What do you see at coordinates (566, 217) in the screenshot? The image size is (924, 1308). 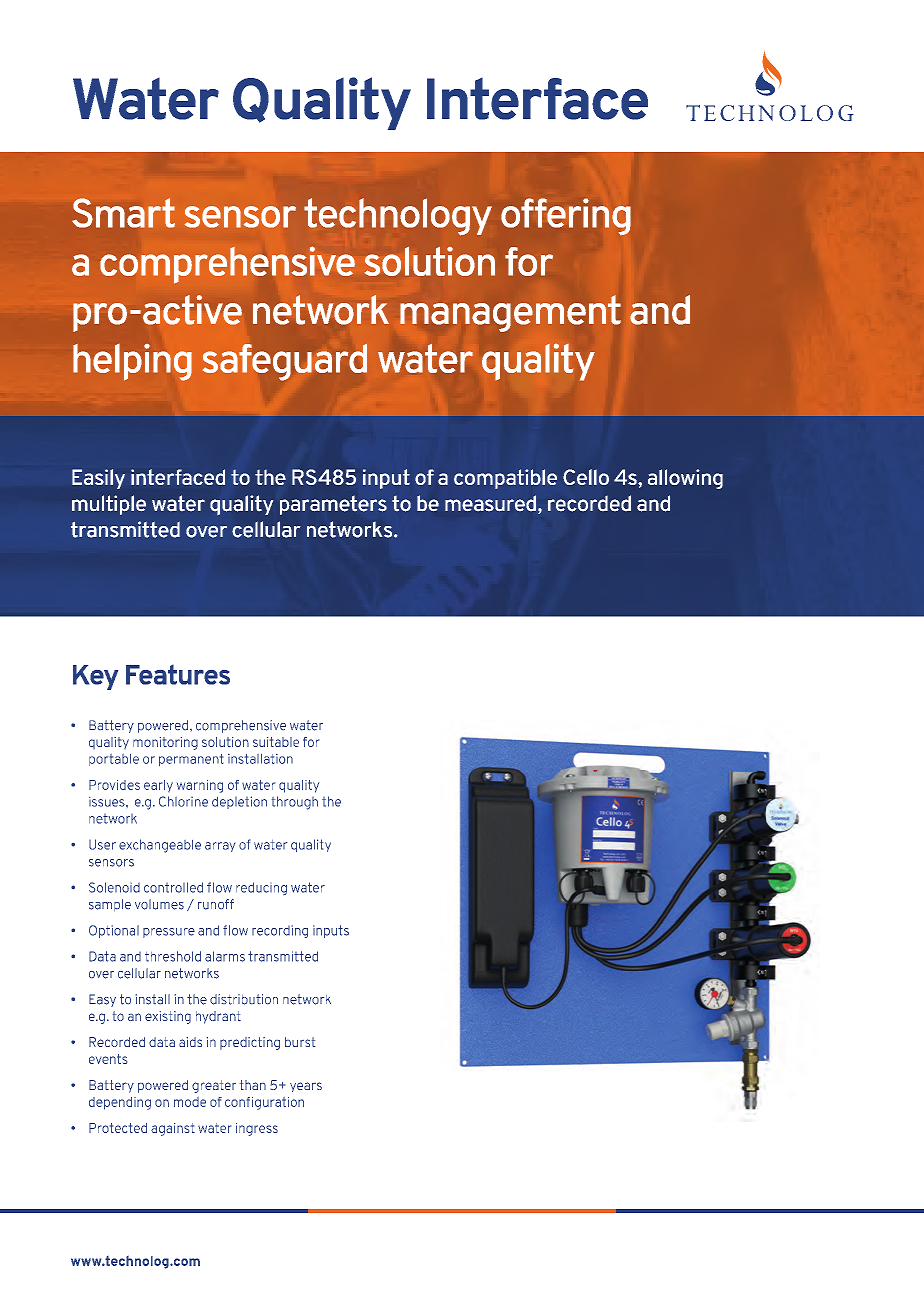 I see `offering` at bounding box center [566, 217].
